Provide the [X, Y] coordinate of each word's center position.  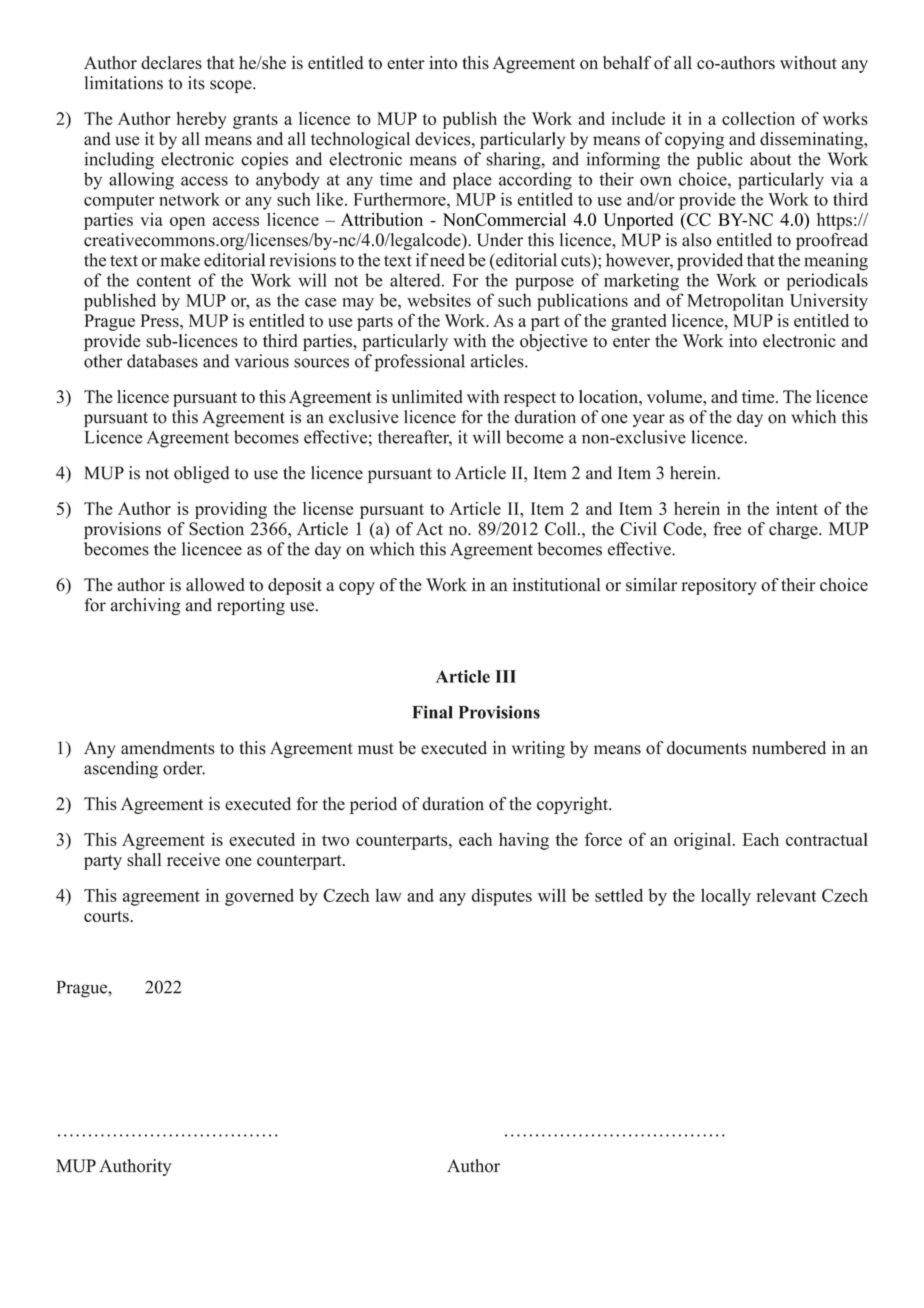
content [164, 281]
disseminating [813, 140]
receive [193, 859]
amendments [168, 748]
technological [360, 140]
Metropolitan [735, 302]
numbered [789, 748]
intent [797, 508]
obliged [201, 474]
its [196, 83]
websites [439, 300]
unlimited [427, 396]
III [506, 676]
